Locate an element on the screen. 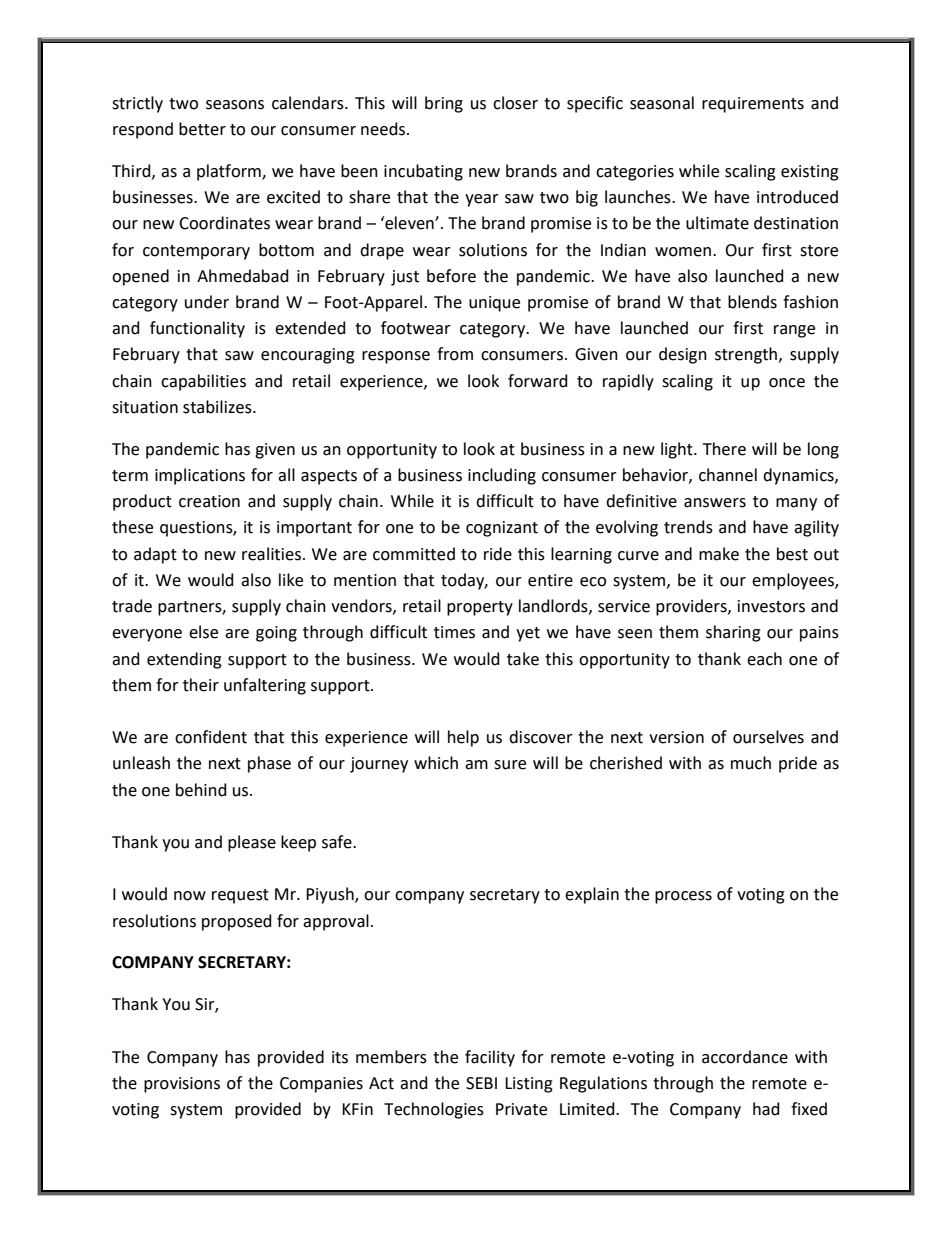 The image size is (952, 1233). bring is located at coordinates (444, 104).
